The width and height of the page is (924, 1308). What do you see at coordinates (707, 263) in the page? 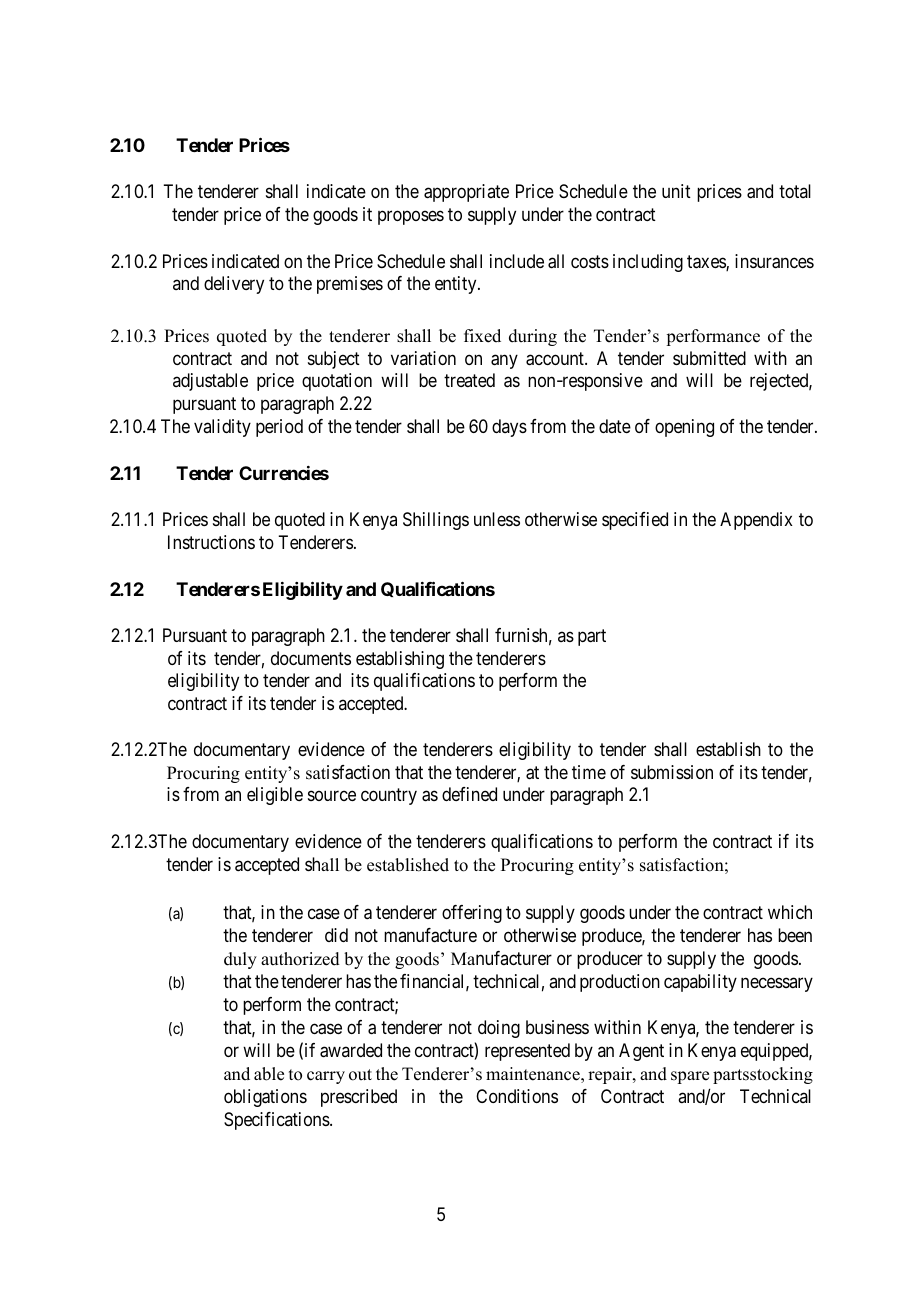
I see `taxes` at bounding box center [707, 263].
